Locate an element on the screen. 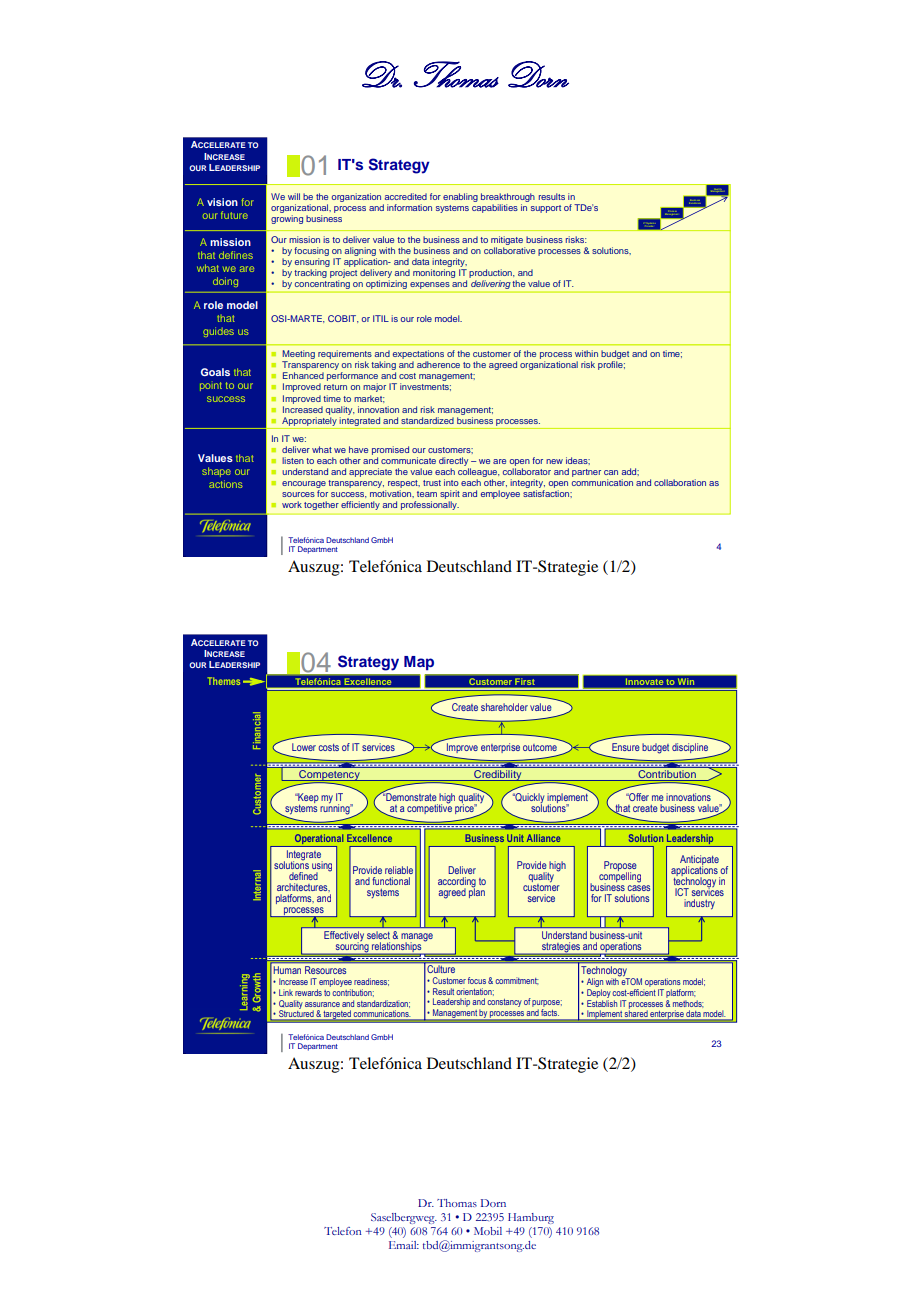 This screenshot has width=924, height=1308. shareholder is located at coordinates (504, 707).
